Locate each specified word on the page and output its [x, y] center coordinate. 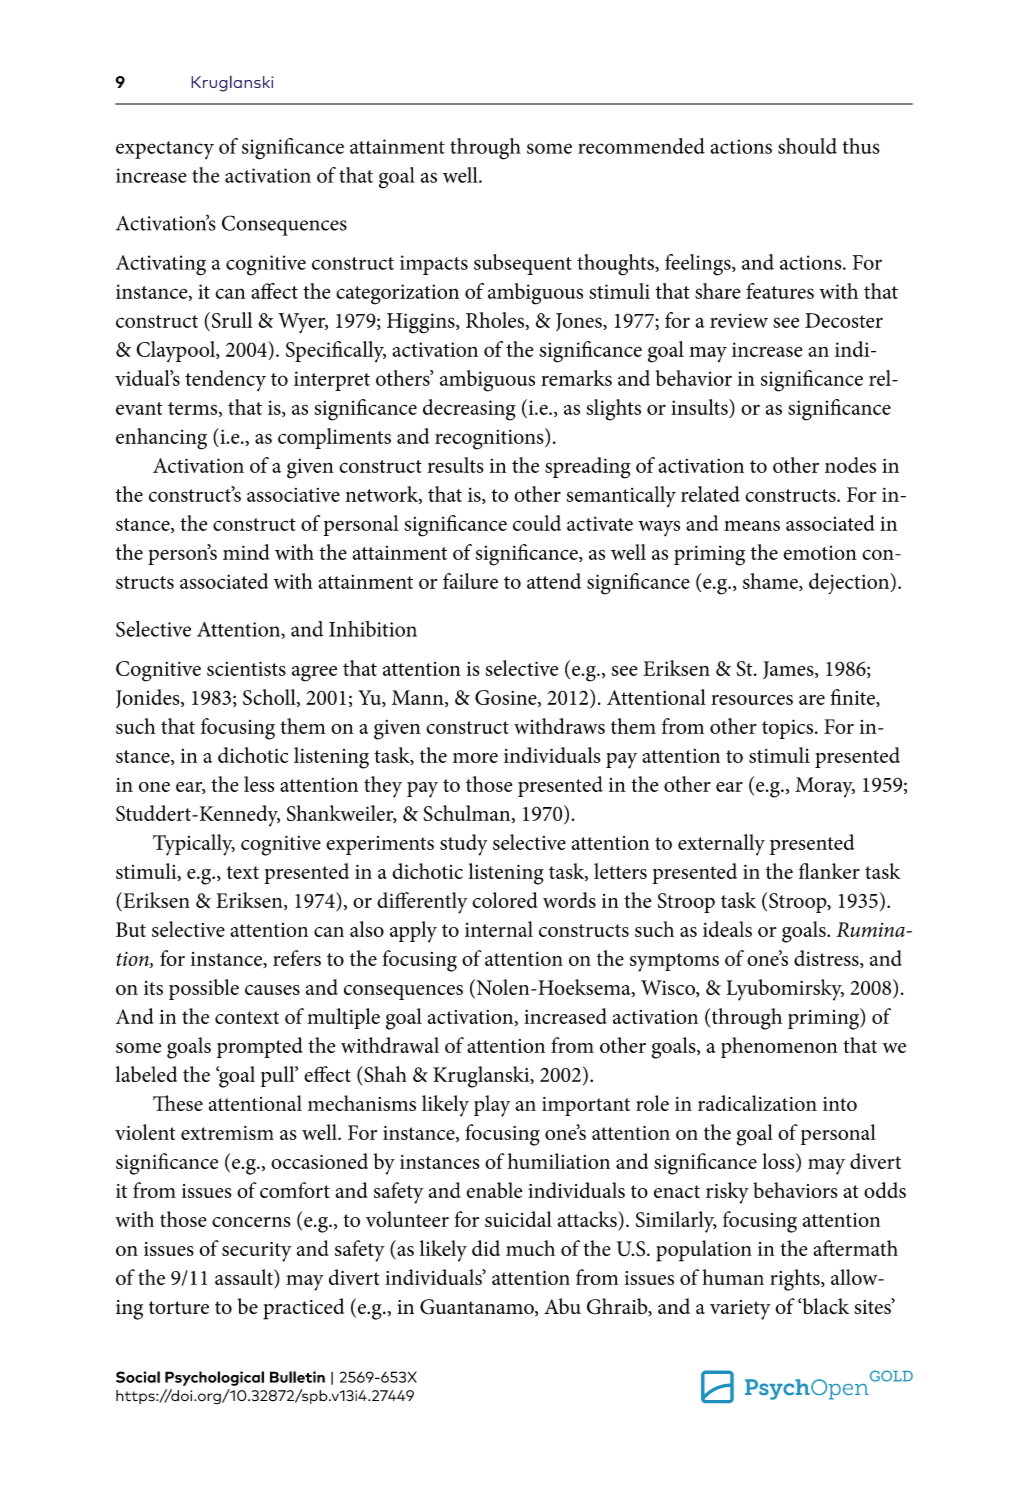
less [259, 784]
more [475, 758]
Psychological [214, 1378]
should [807, 146]
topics [787, 729]
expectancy [165, 150]
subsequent [523, 264]
